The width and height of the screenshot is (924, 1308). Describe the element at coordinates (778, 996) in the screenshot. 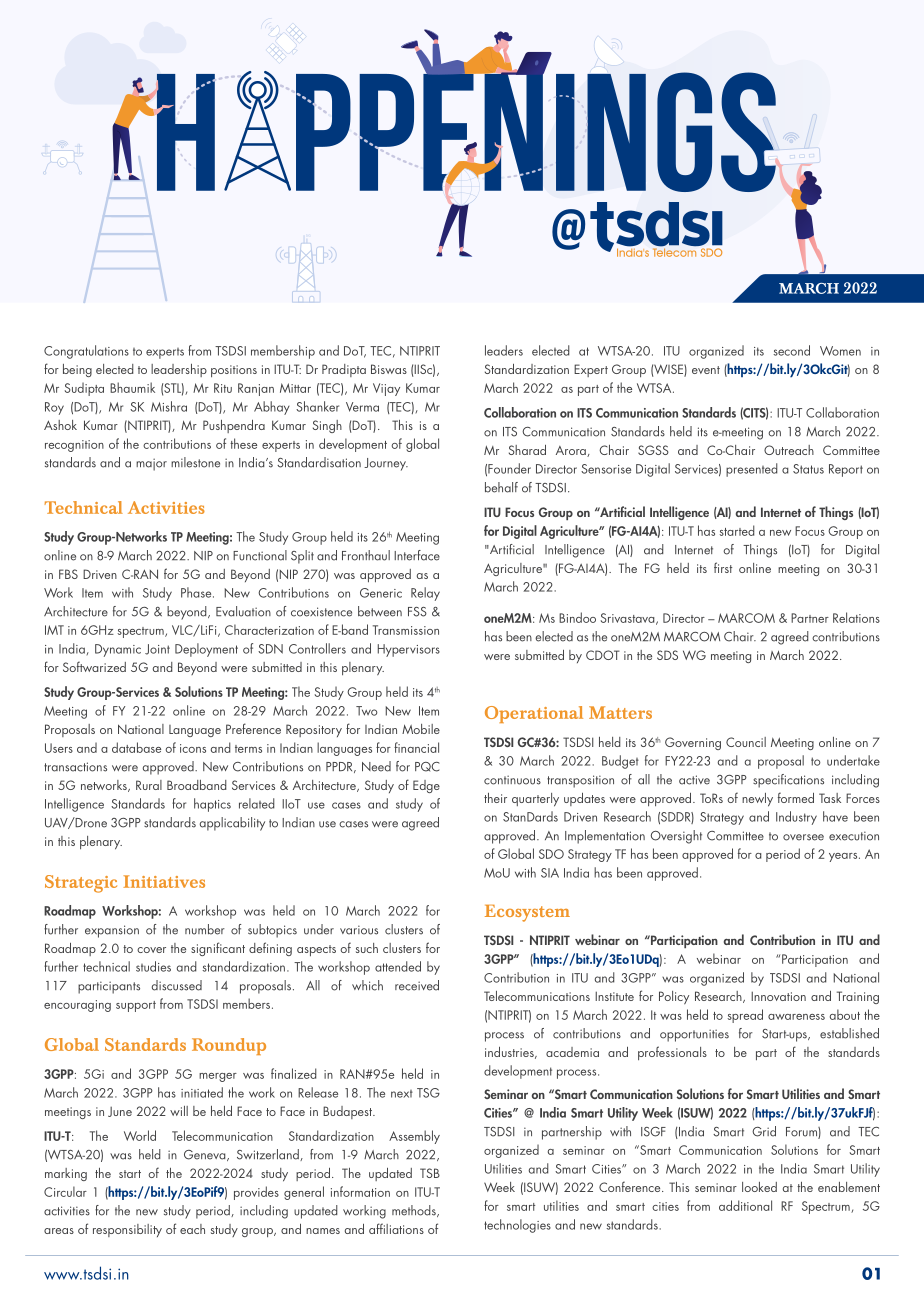

I see `Innovation` at that location.
